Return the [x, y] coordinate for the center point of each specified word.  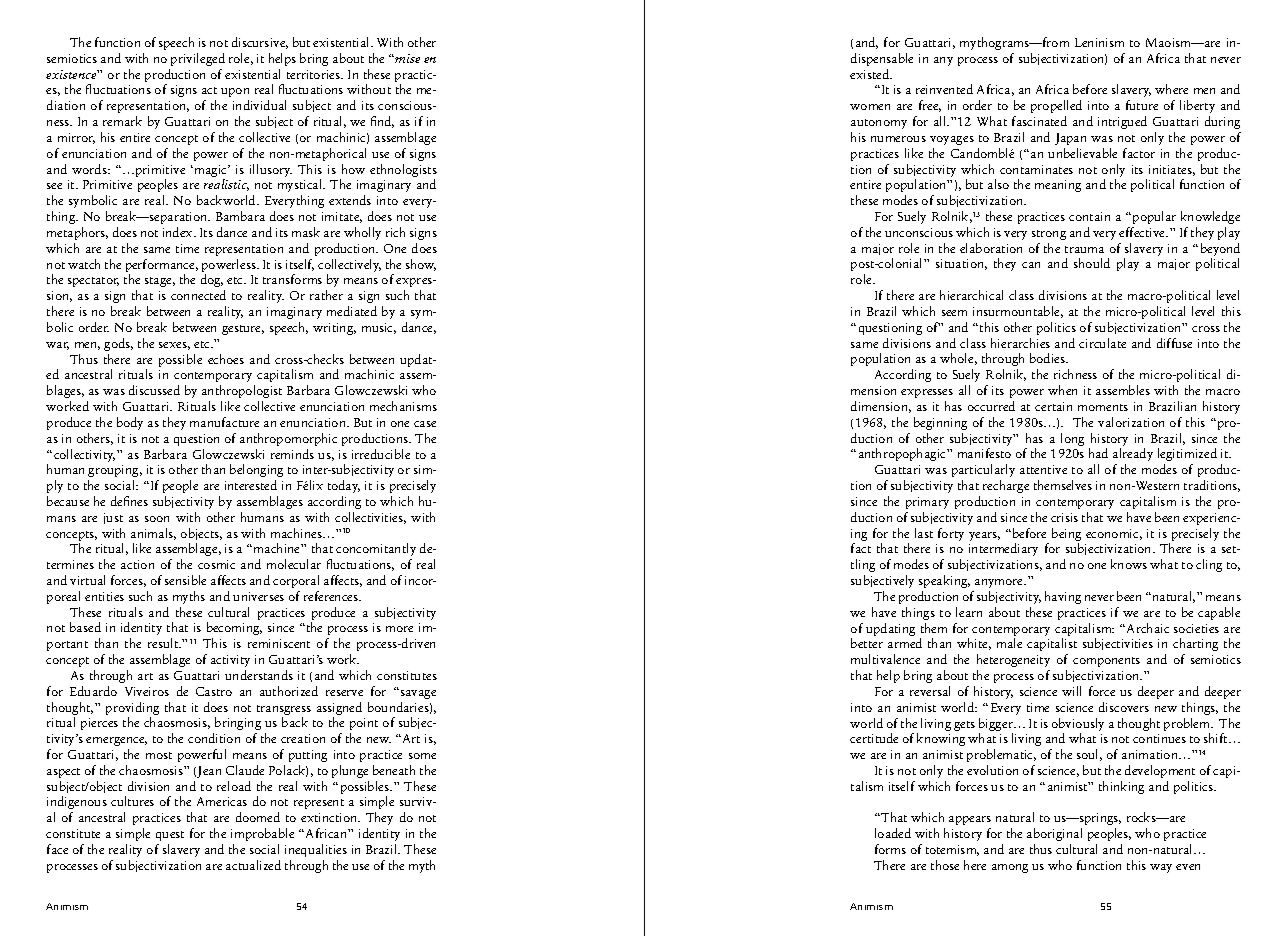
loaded [893, 833]
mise [407, 58]
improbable [262, 834]
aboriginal [1054, 834]
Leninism [1099, 42]
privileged [198, 59]
